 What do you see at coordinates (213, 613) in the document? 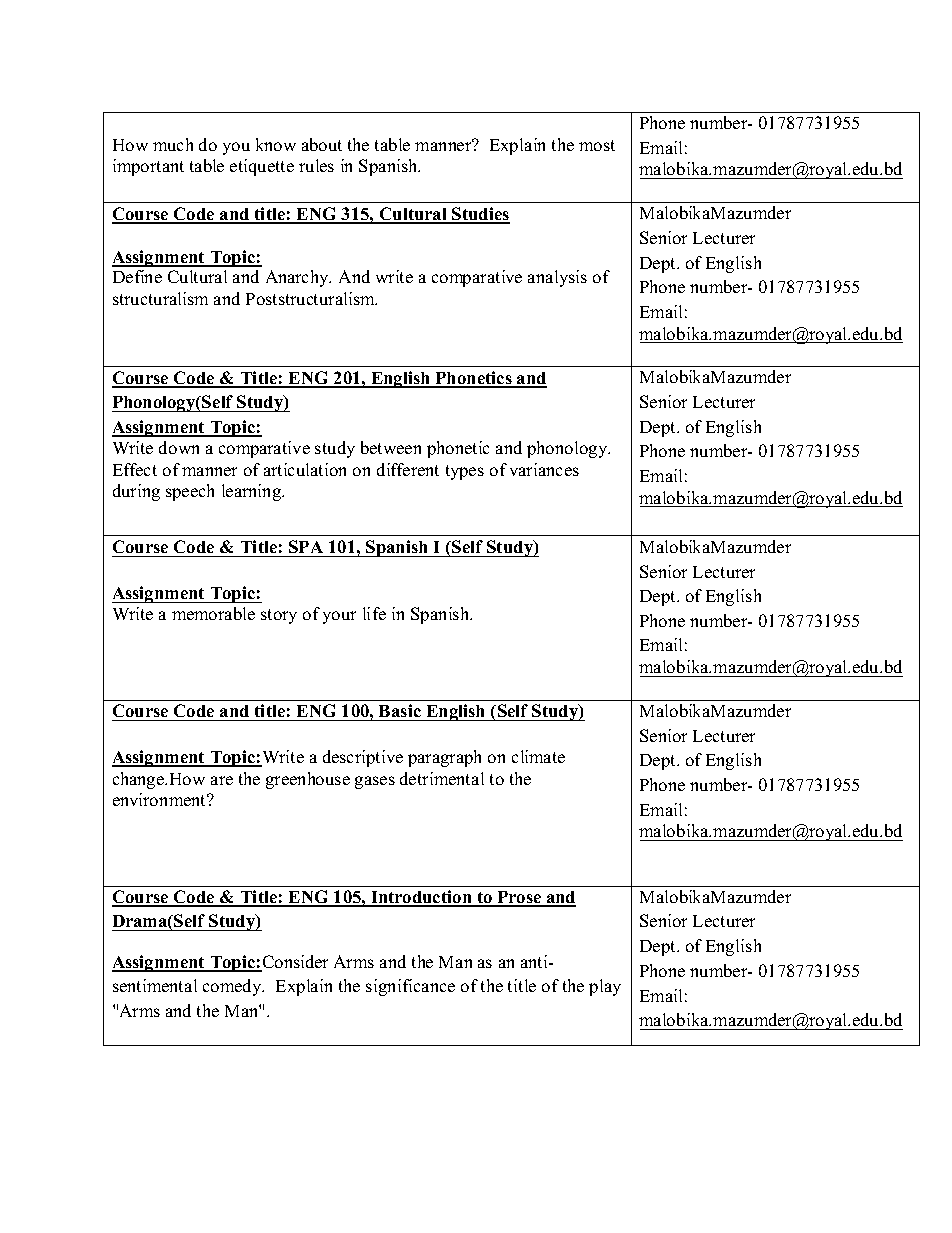
I see `memorable` at bounding box center [213, 613].
